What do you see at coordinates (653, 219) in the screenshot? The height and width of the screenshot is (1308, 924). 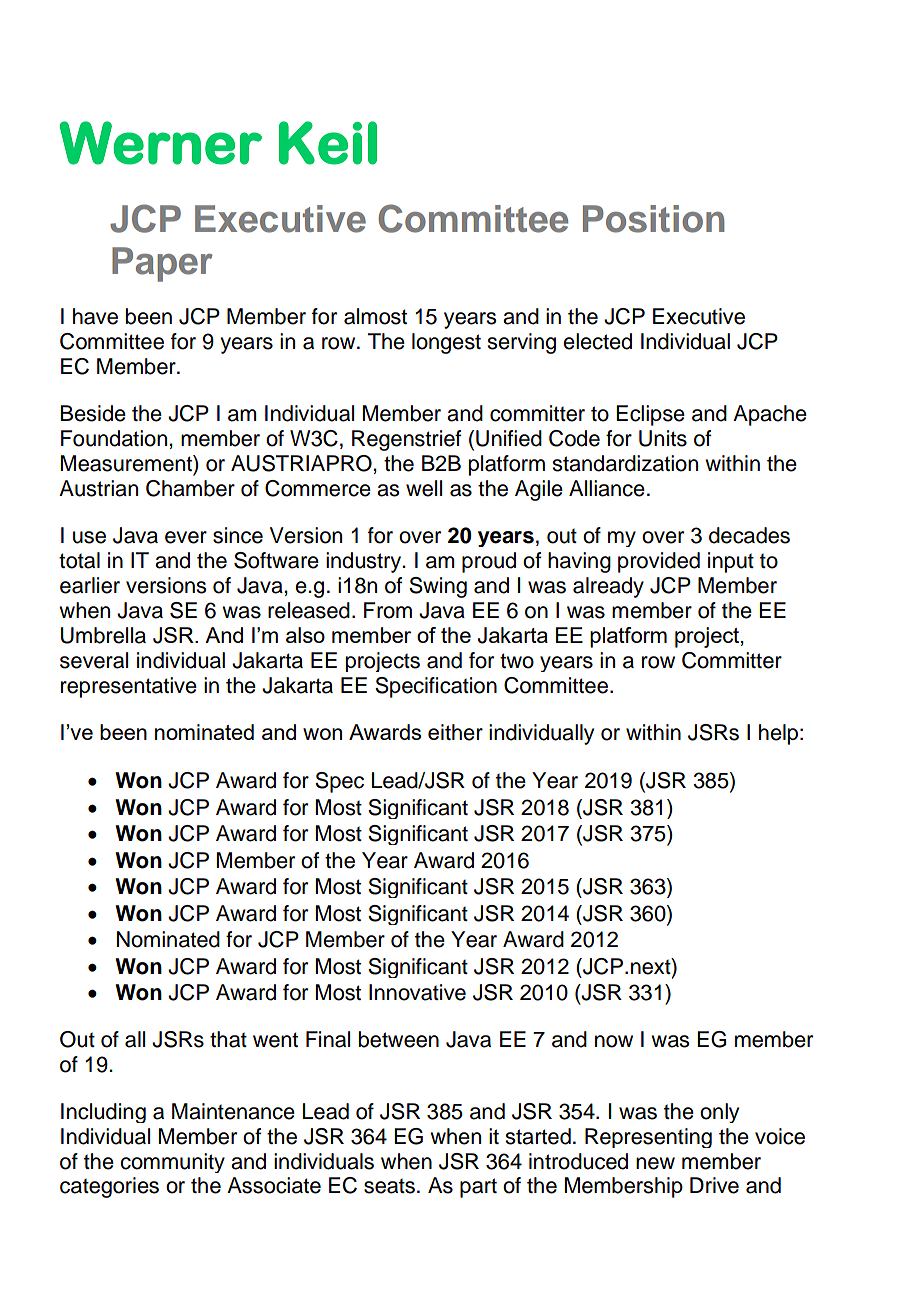 I see `Position` at bounding box center [653, 219].
